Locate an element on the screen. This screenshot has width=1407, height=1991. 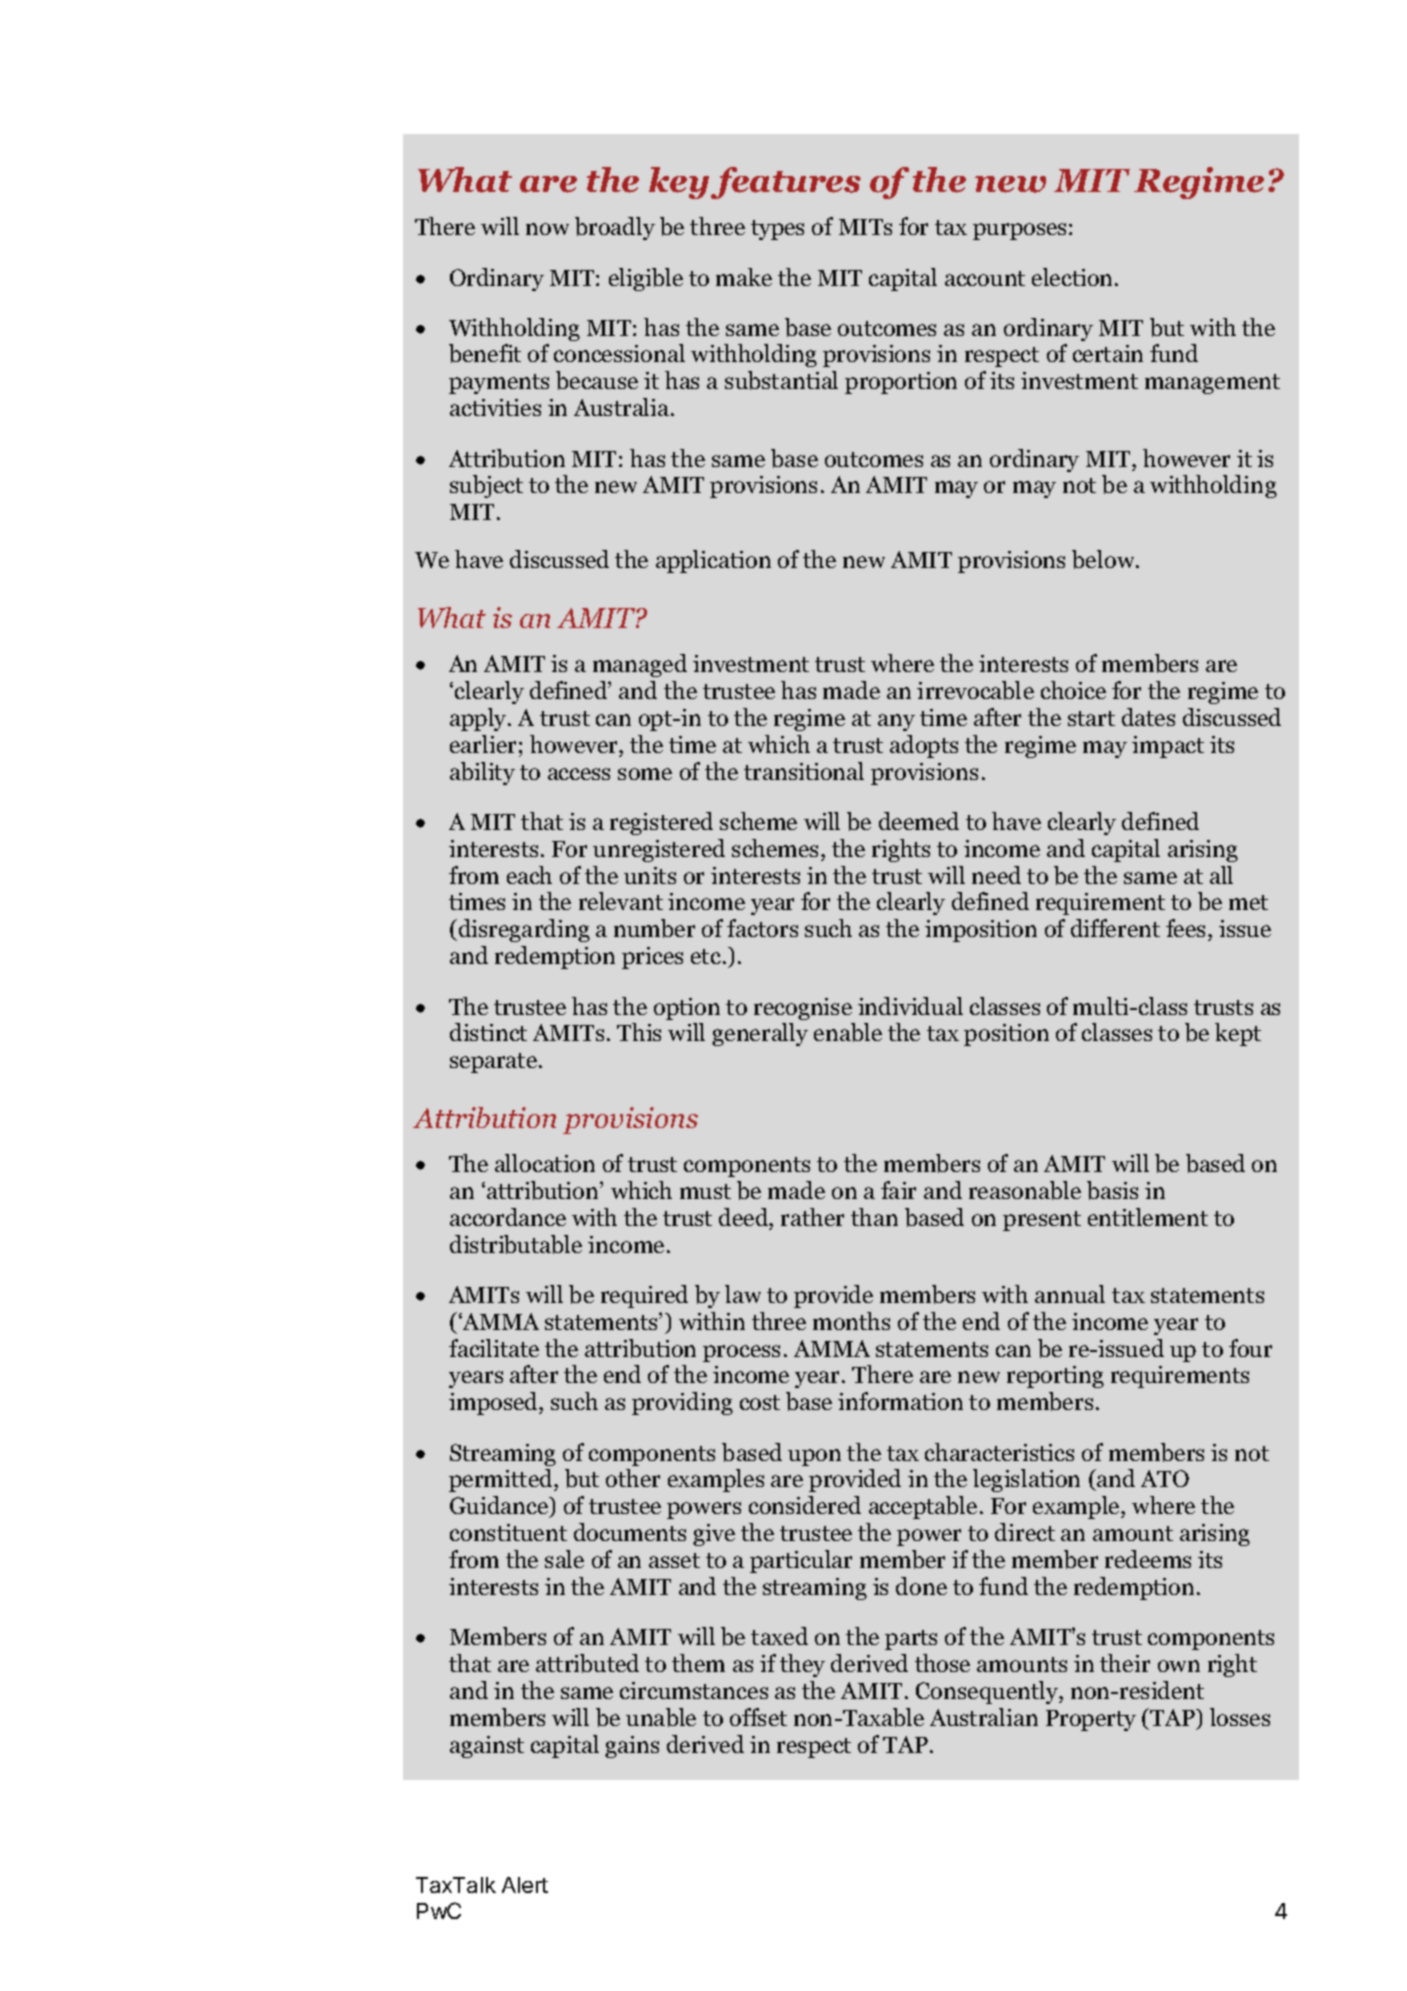
any is located at coordinates (896, 722).
